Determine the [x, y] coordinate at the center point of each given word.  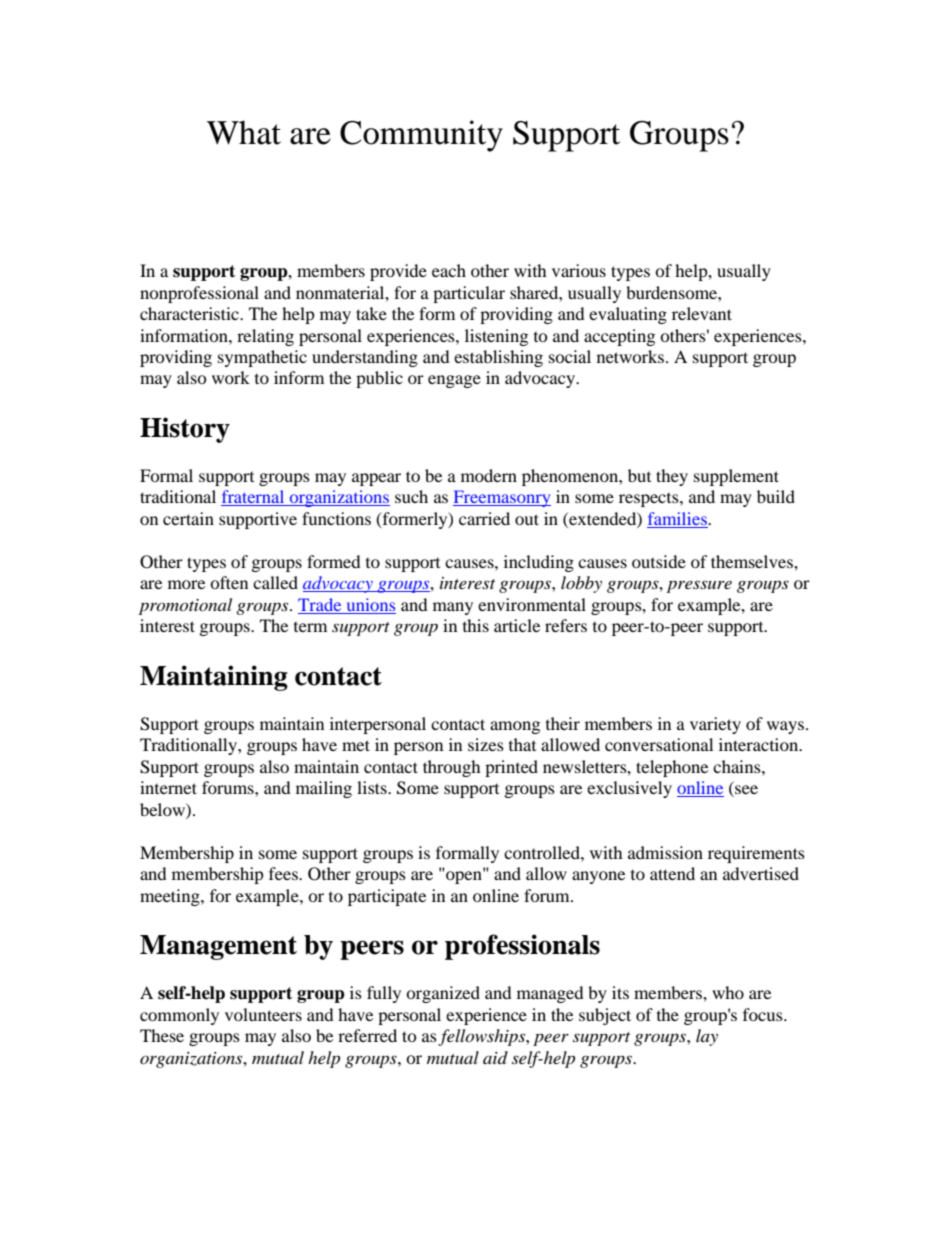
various [579, 270]
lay [707, 1037]
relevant [702, 313]
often [229, 582]
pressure [699, 586]
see [745, 791]
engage [454, 381]
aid [495, 1057]
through [452, 768]
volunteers [263, 1014]
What [244, 132]
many [453, 608]
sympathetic [262, 358]
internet [168, 787]
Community [421, 136]
